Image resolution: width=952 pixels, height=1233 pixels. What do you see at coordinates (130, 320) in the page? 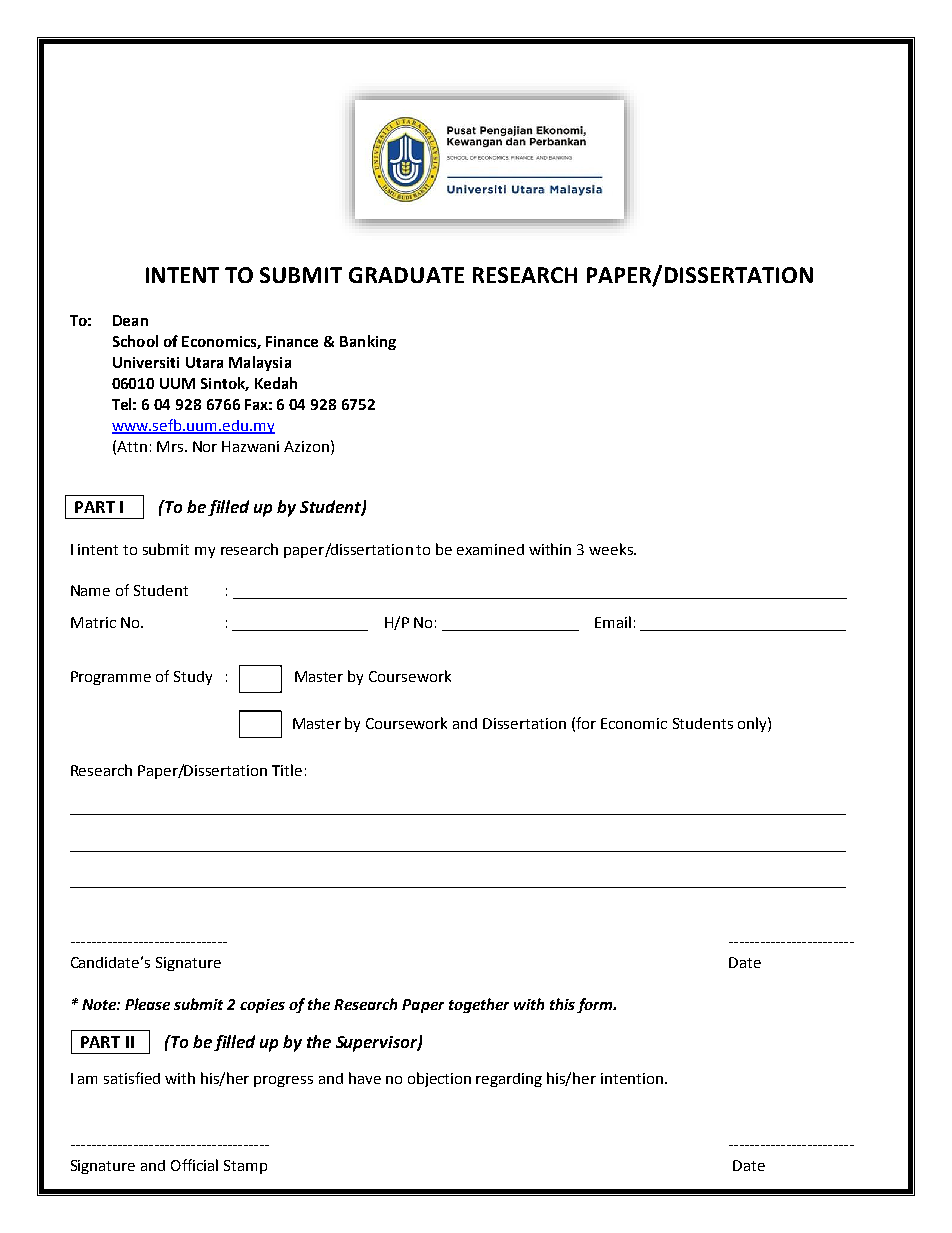
I see `Dean` at bounding box center [130, 320].
